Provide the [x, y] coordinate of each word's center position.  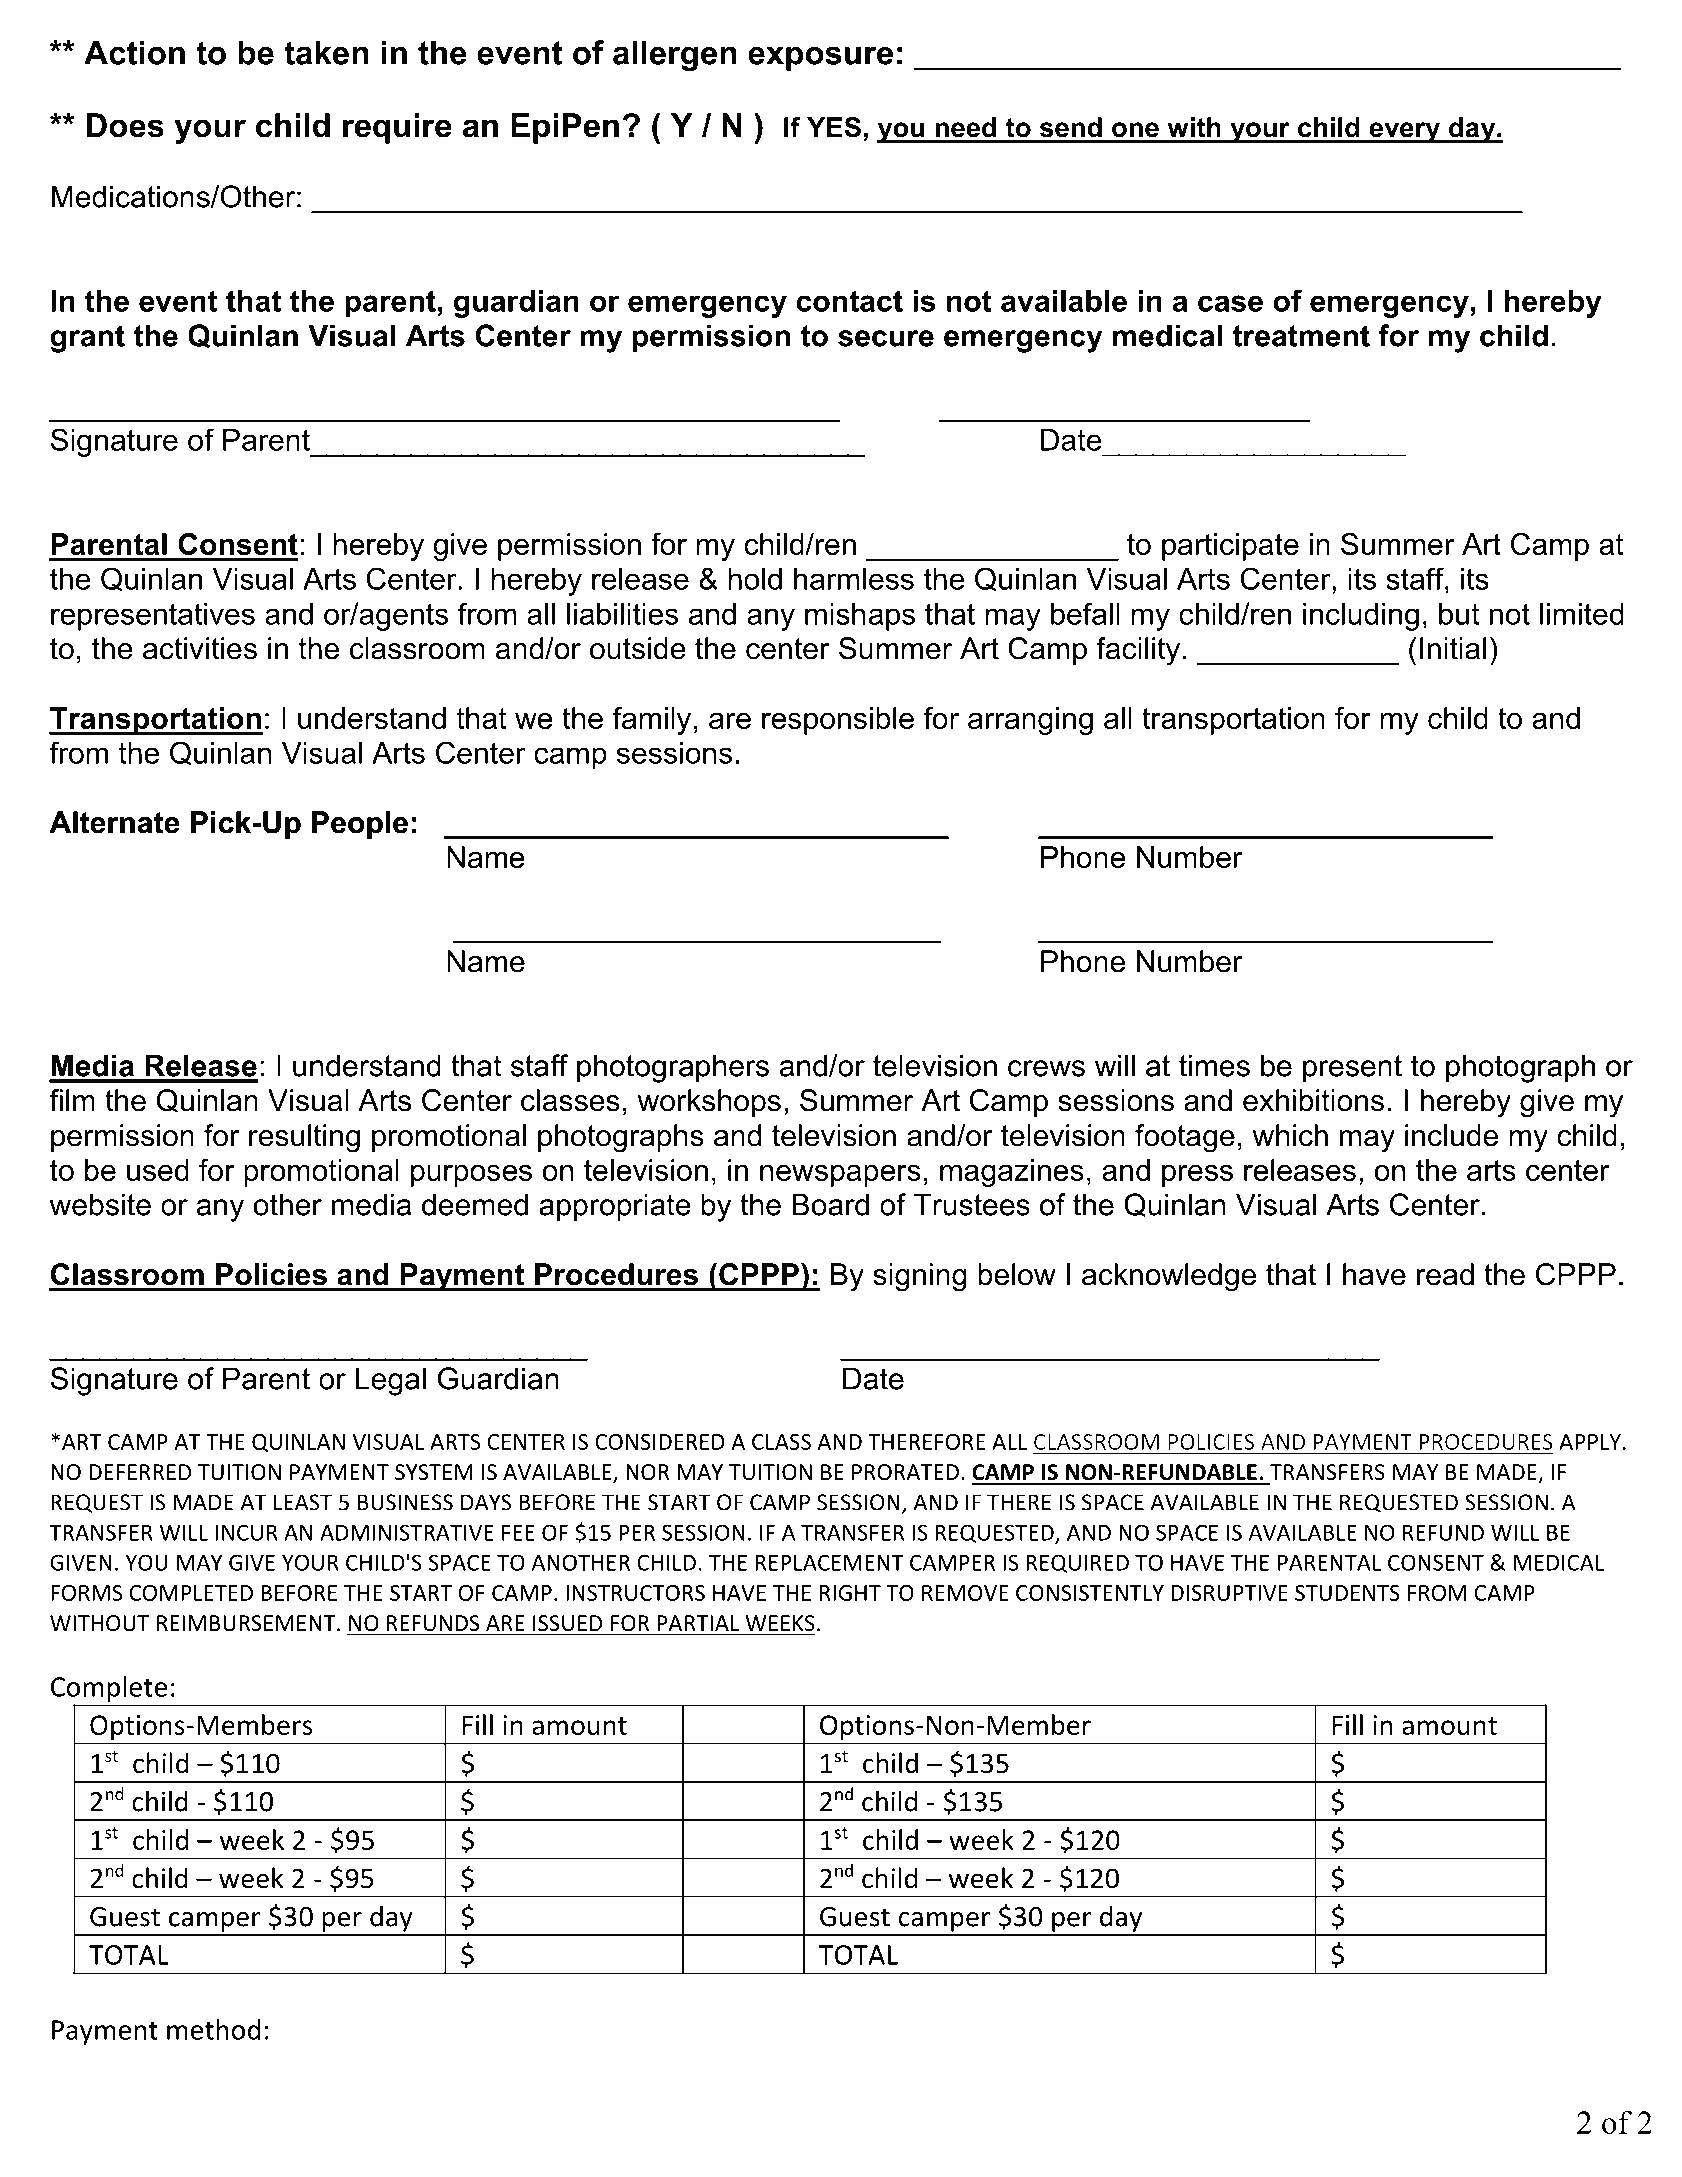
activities [200, 648]
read [1445, 1274]
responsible [838, 721]
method [213, 2029]
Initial [1453, 648]
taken [326, 52]
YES [834, 127]
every [1405, 132]
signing [920, 1277]
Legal [391, 1381]
